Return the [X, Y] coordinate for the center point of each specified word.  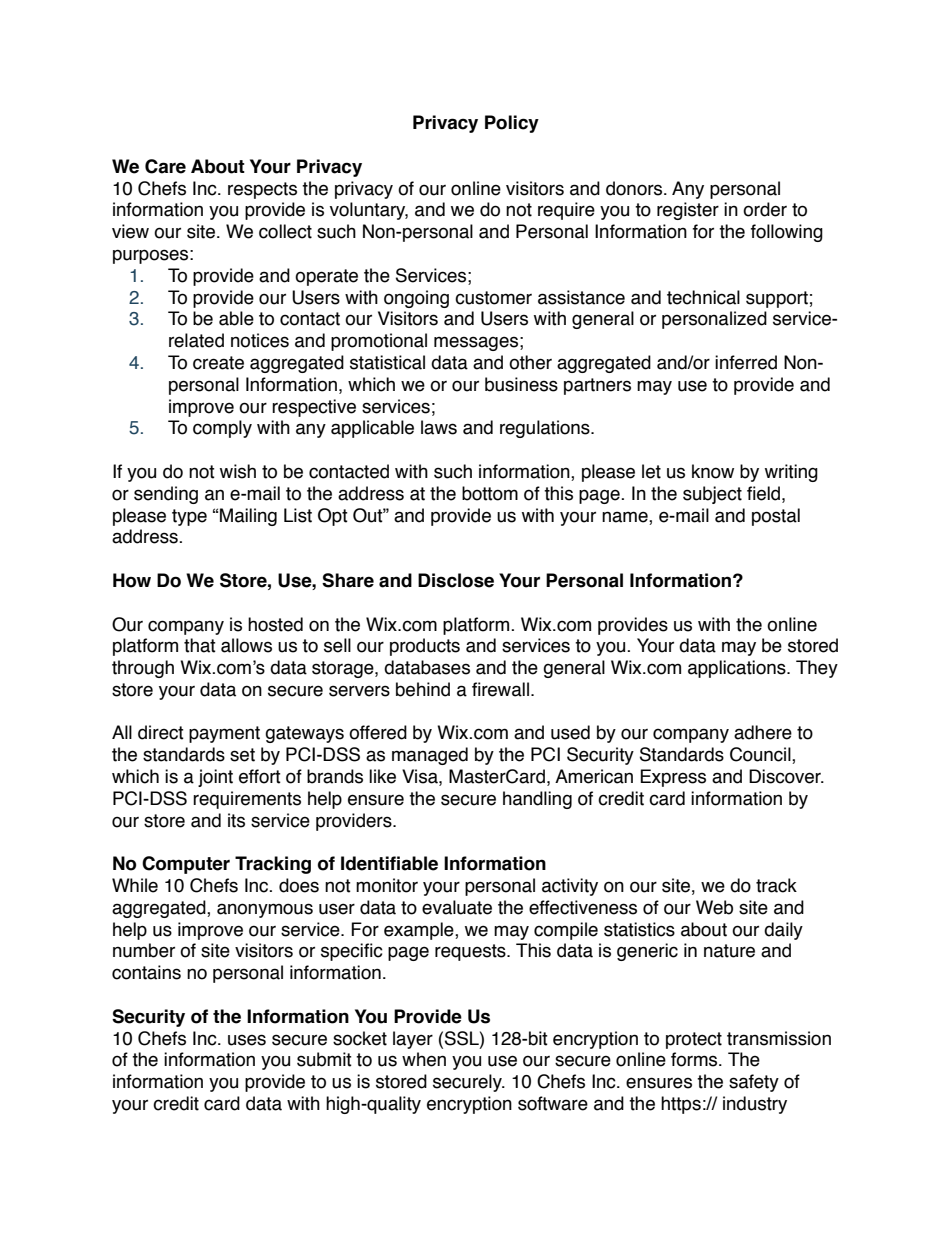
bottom [490, 493]
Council [761, 755]
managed [430, 756]
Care [165, 166]
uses [247, 1040]
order [765, 209]
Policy [512, 124]
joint [215, 778]
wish [238, 471]
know [713, 471]
